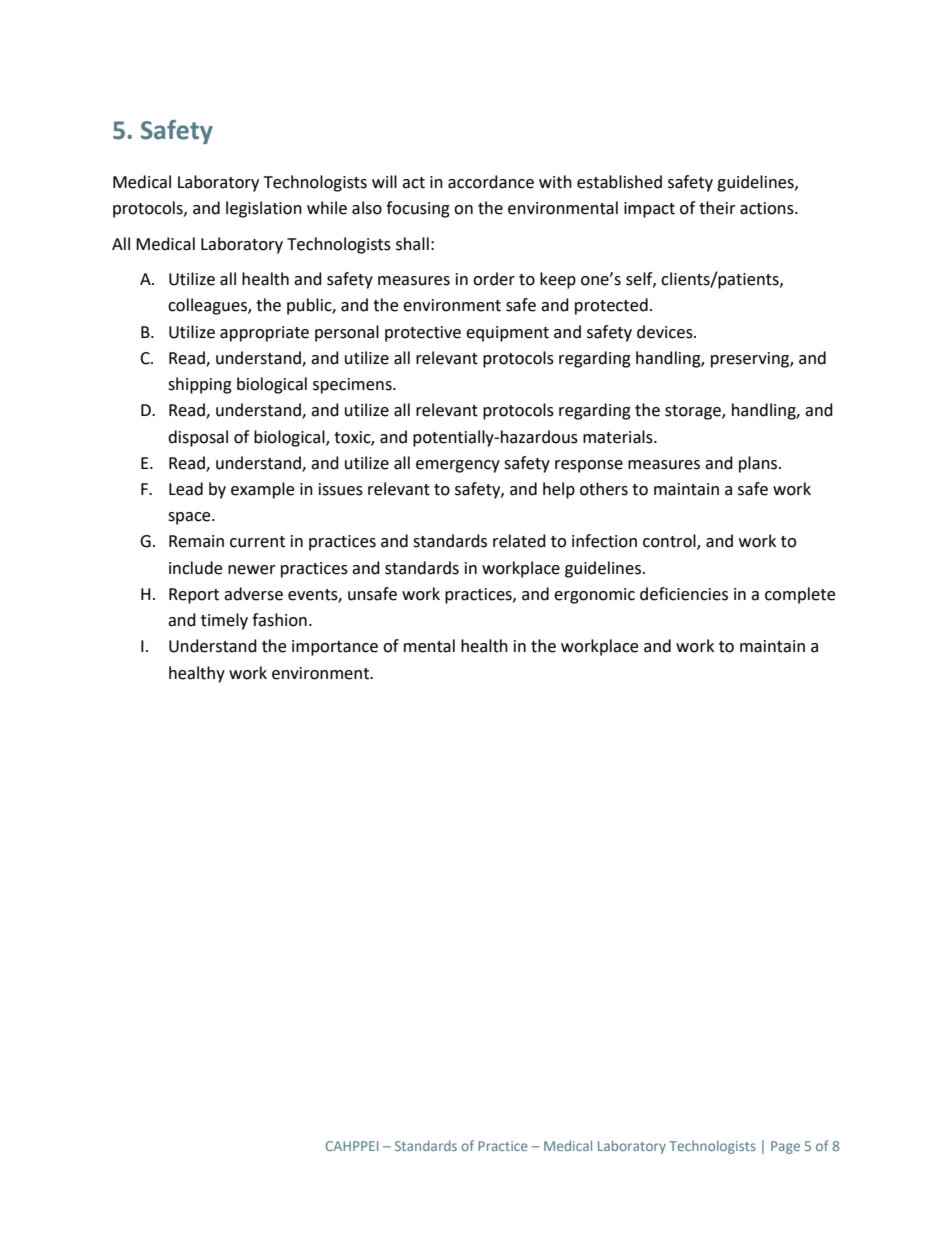  I want to click on fashion, so click(279, 620).
